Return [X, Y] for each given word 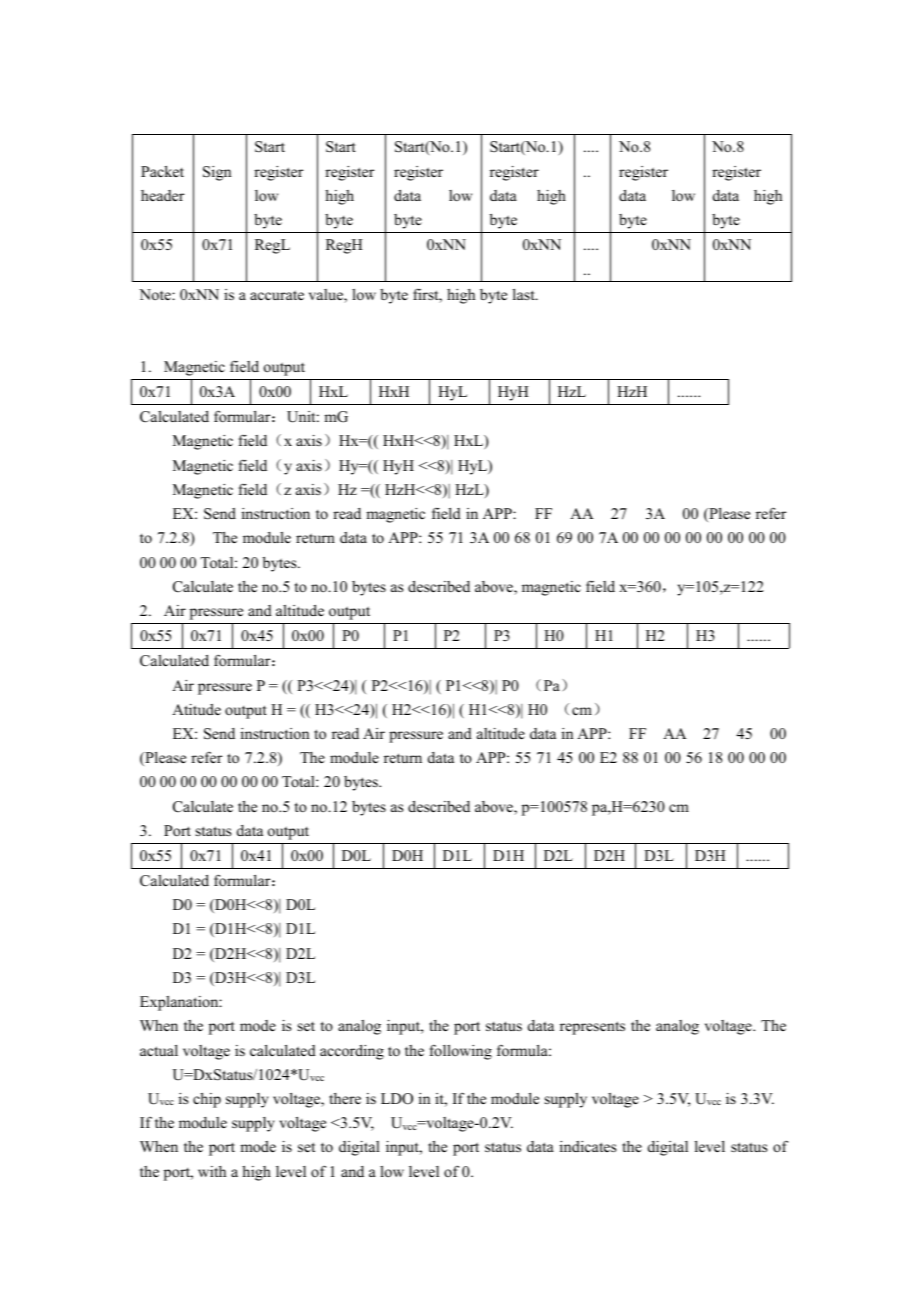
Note [156, 294]
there [345, 1098]
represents [592, 1028]
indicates [588, 1146]
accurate [277, 295]
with [212, 1171]
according [352, 1052]
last [525, 294]
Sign [217, 173]
